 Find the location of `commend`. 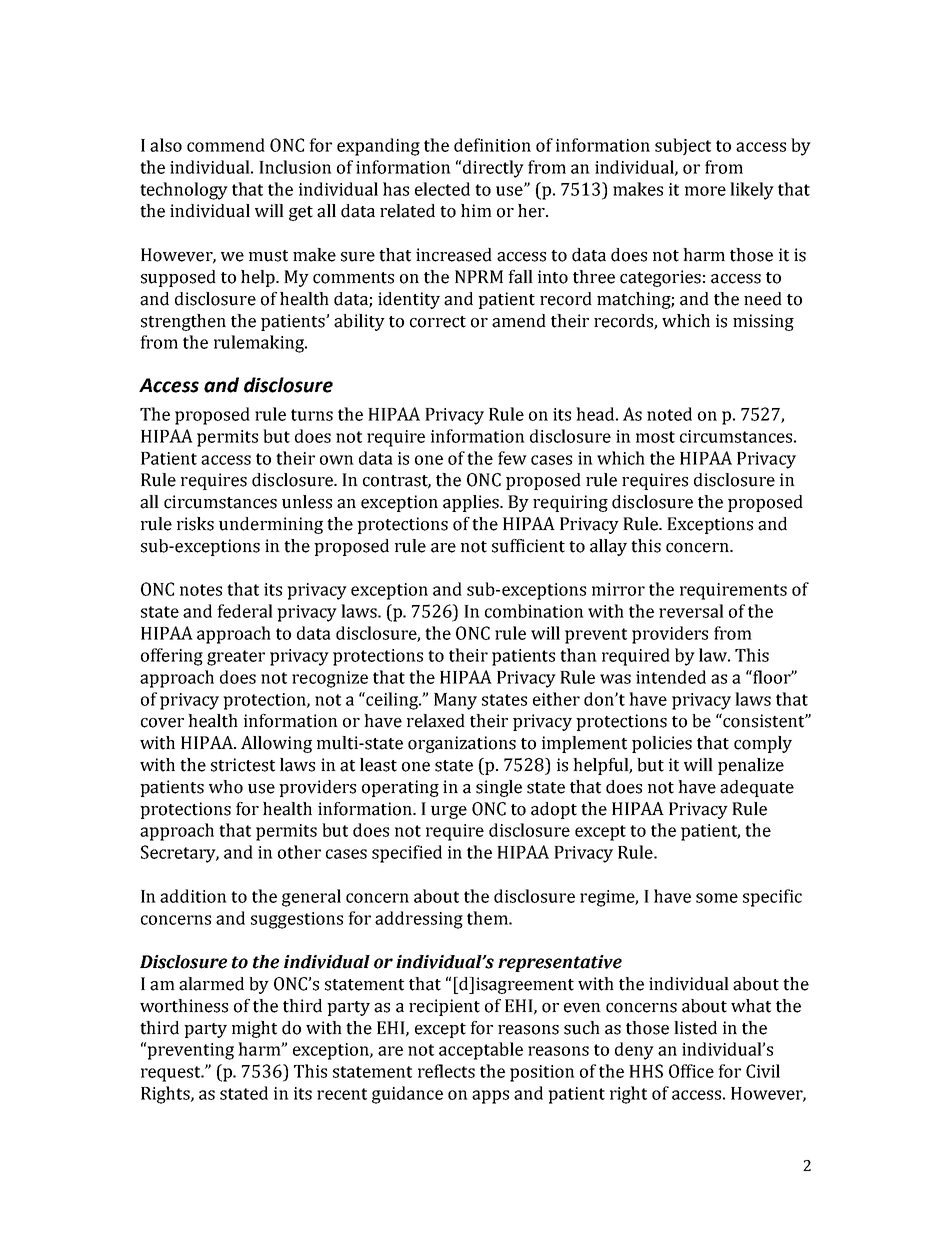

commend is located at coordinates (226, 145).
